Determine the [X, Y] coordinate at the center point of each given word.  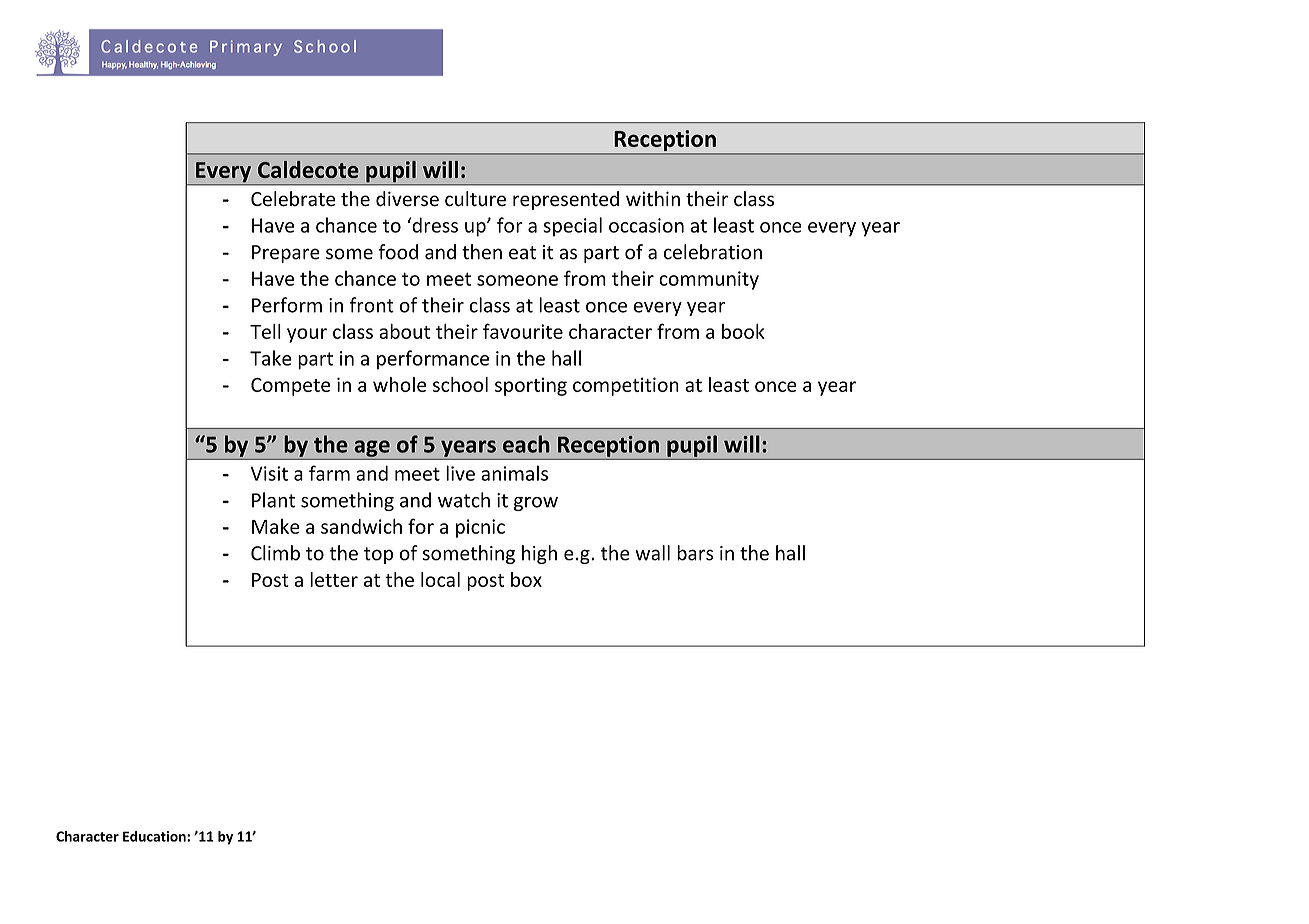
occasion [646, 225]
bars [695, 553]
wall [652, 553]
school [460, 384]
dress [434, 225]
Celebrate [293, 199]
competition [626, 386]
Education [155, 836]
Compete [290, 387]
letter [334, 579]
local [440, 579]
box [526, 579]
